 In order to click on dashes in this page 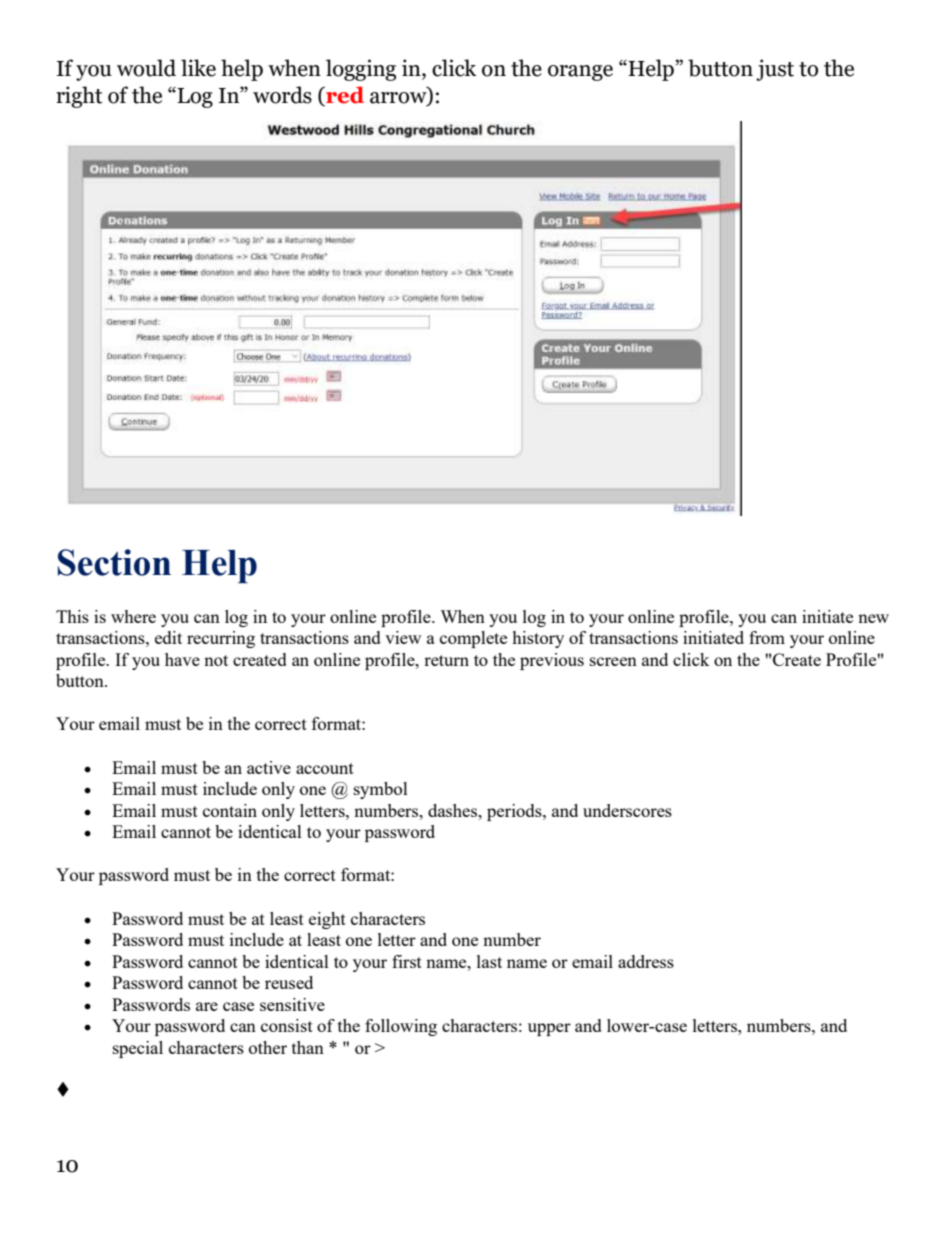, I will do `click(454, 810)`.
